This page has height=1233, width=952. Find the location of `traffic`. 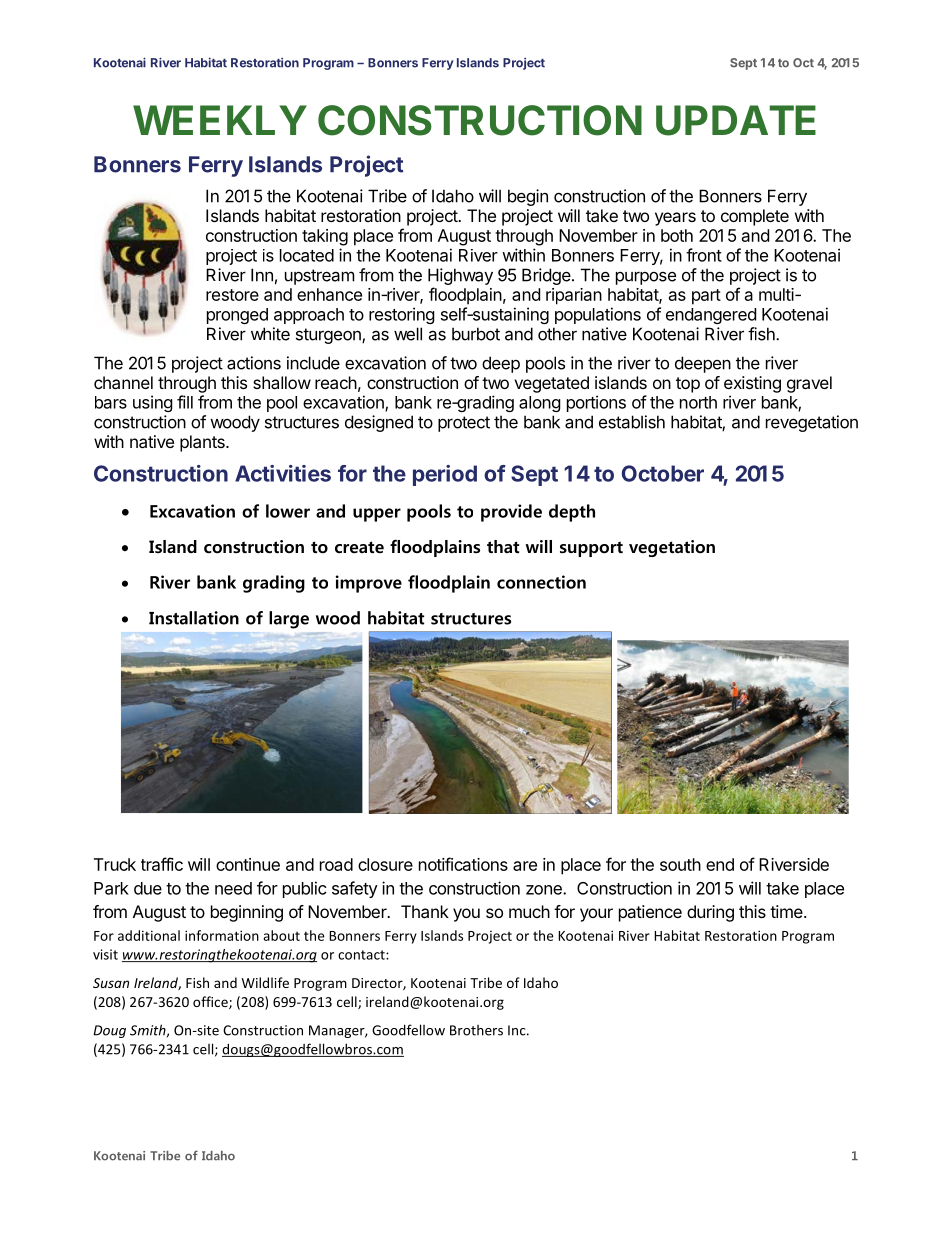

traffic is located at coordinates (162, 864).
